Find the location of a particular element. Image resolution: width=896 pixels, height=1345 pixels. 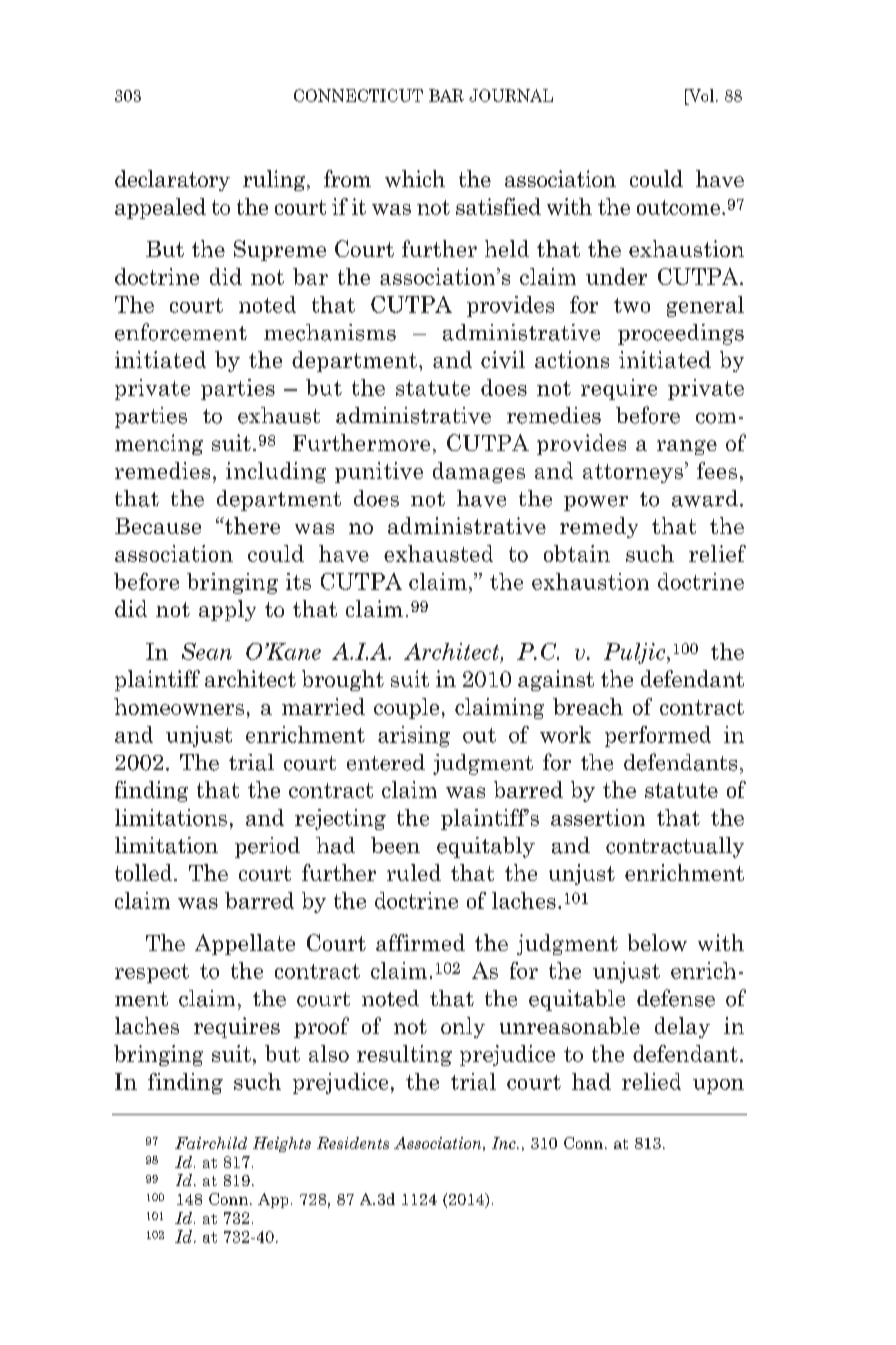

under is located at coordinates (616, 276).
